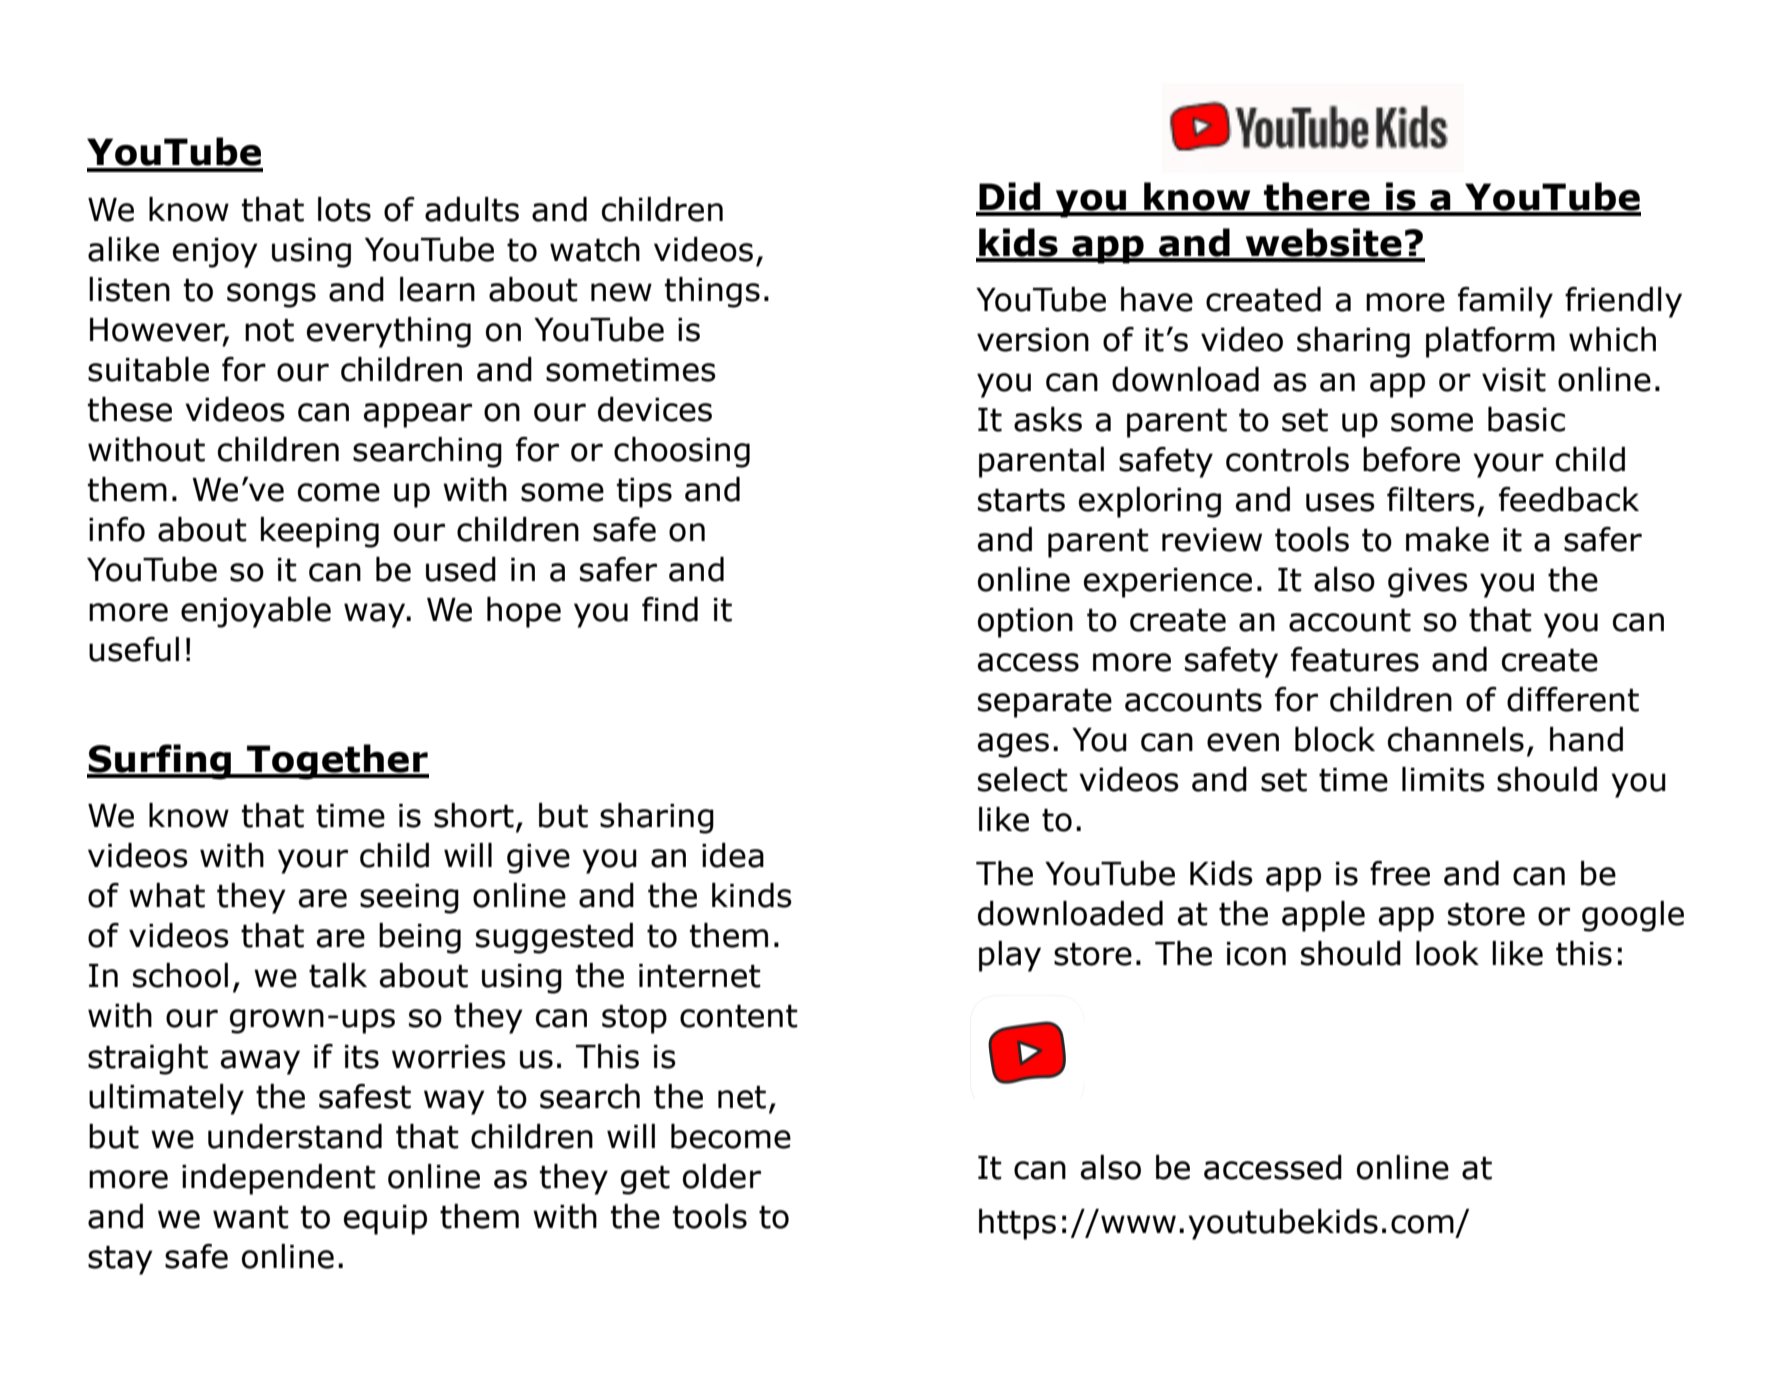  Describe the element at coordinates (320, 532) in the image. I see `keeping` at that location.
